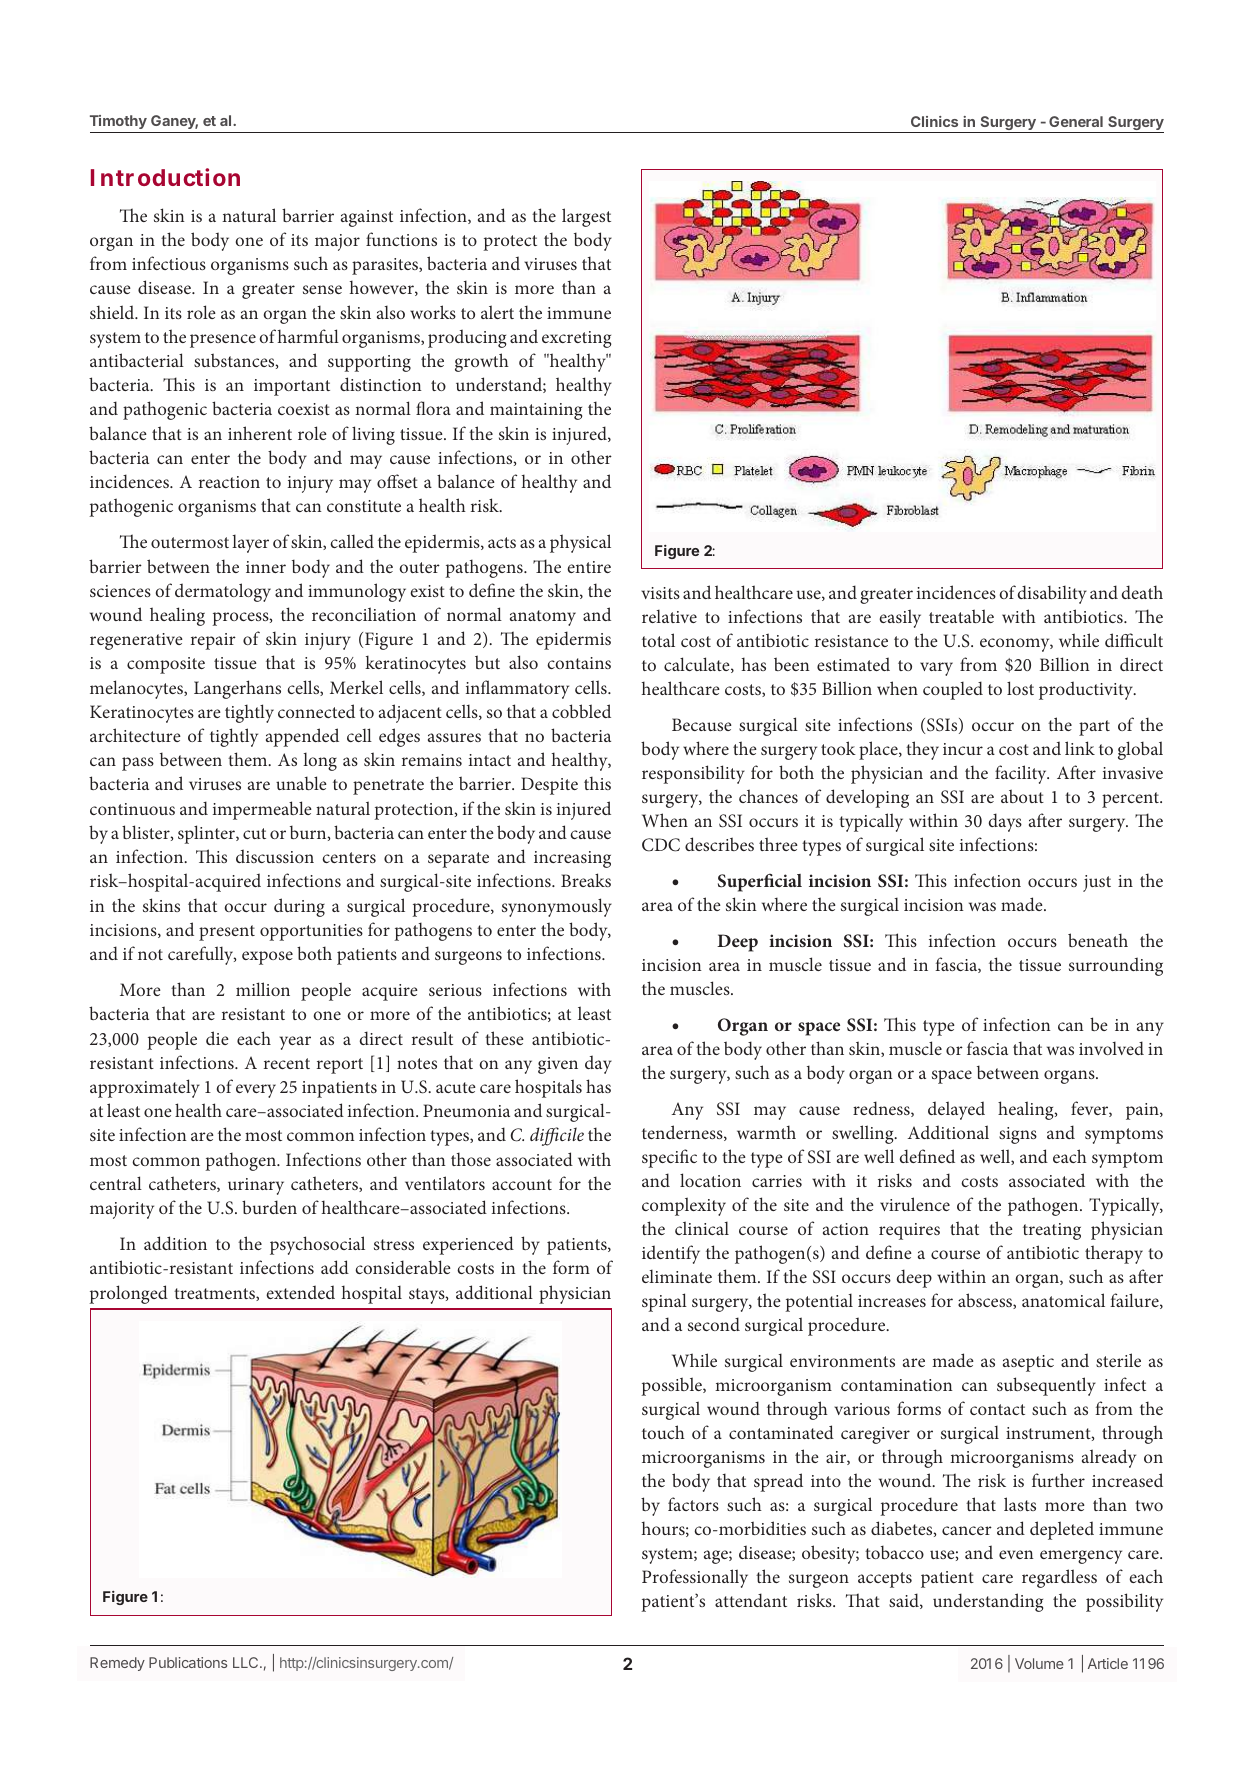 The height and width of the screenshot is (1772, 1253). I want to click on General, so click(1076, 121).
